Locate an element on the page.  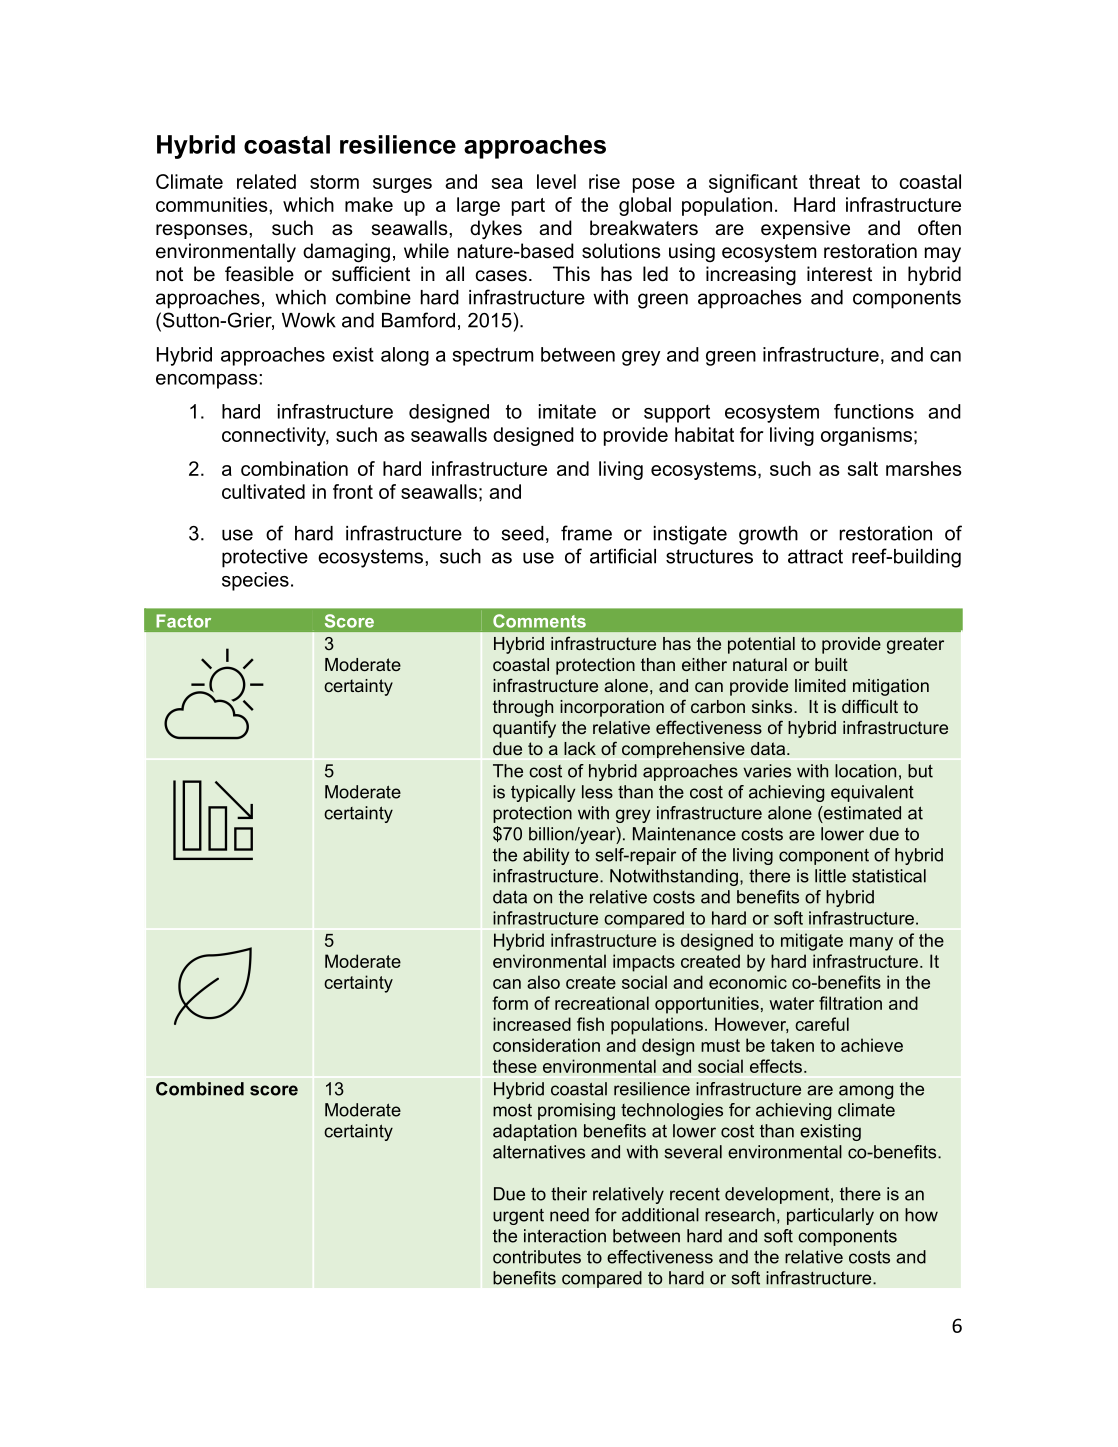
quantify is located at coordinates (524, 729).
